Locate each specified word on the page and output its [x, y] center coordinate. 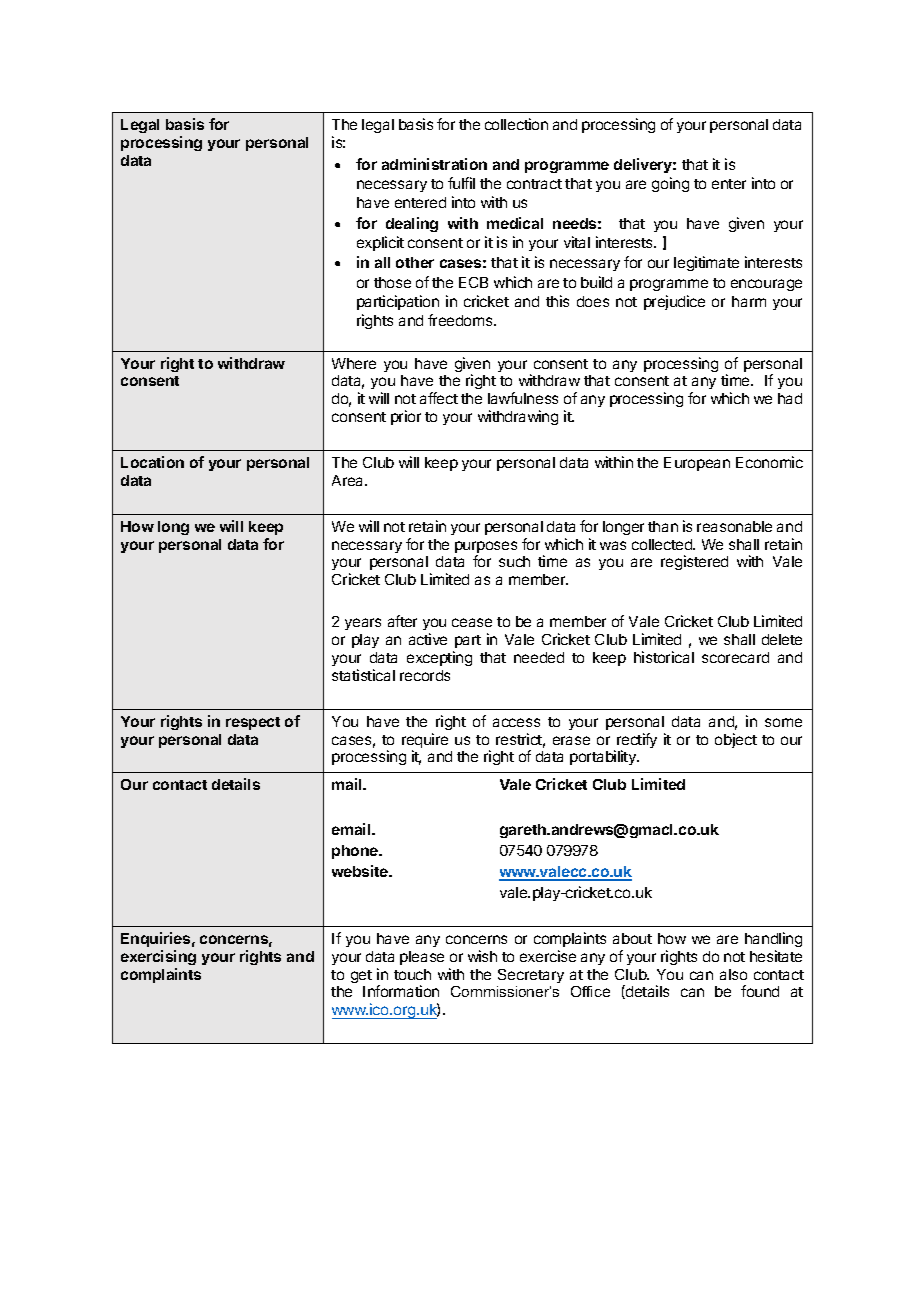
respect [253, 723]
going [670, 184]
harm [749, 301]
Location [152, 462]
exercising [158, 957]
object [736, 740]
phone [356, 852]
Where [354, 363]
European [697, 464]
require [425, 742]
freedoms [461, 320]
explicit [380, 243]
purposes [486, 548]
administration [434, 164]
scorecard [735, 657]
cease [472, 622]
